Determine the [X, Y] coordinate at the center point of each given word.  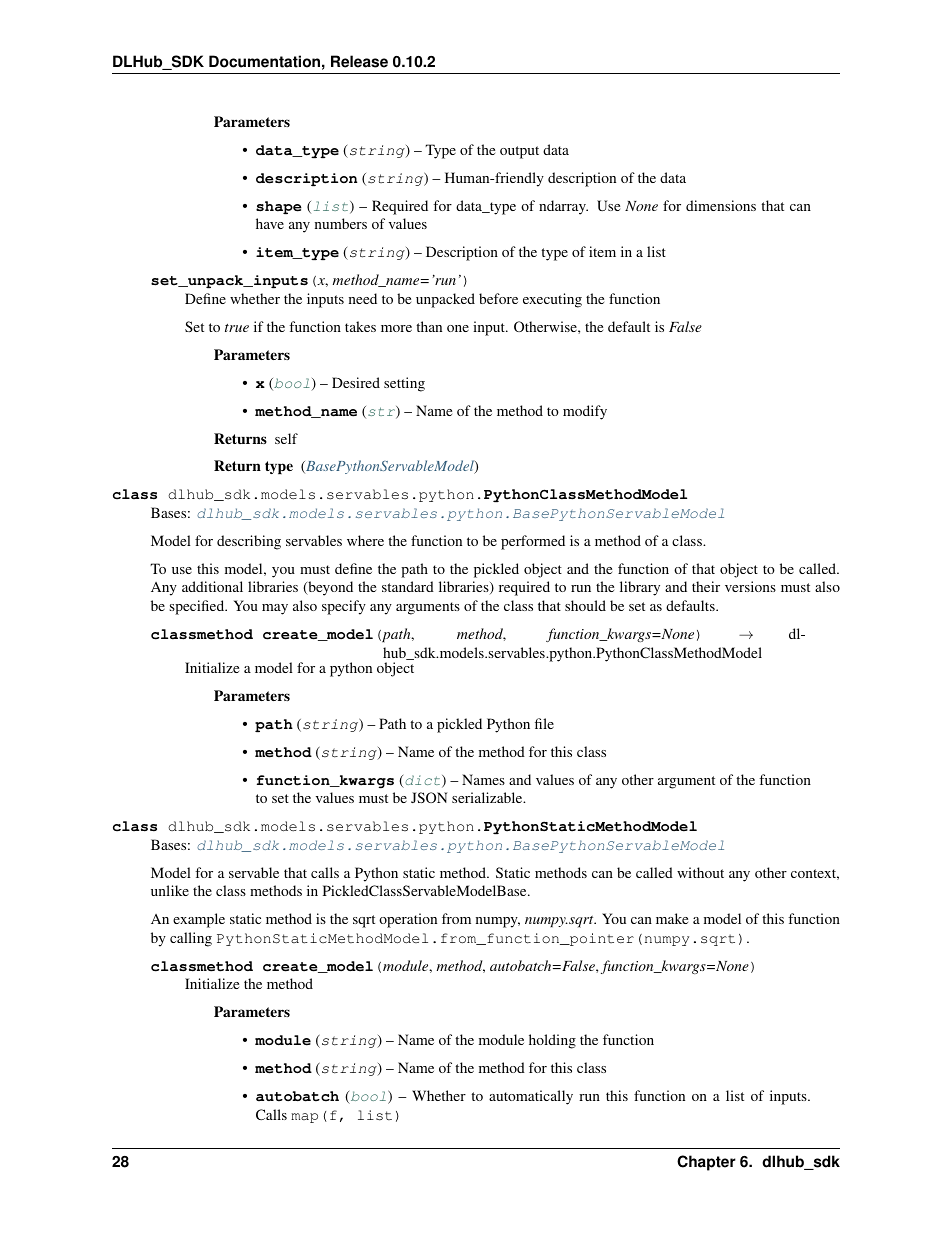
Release [359, 61]
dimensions [721, 205]
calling [191, 939]
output [519, 152]
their [706, 586]
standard [408, 586]
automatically [531, 1097]
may [275, 609]
